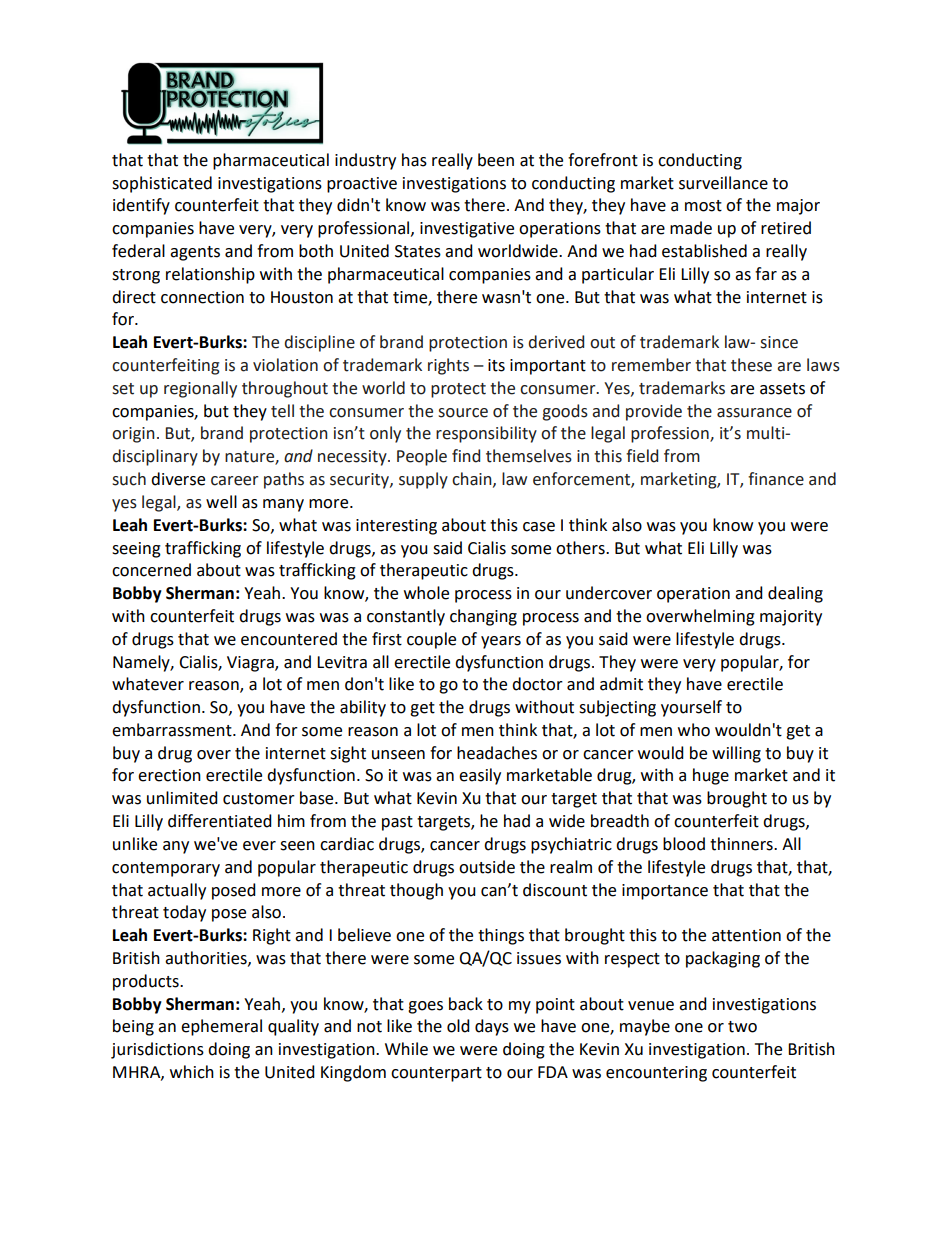  Describe the element at coordinates (496, 160) in the screenshot. I see `been` at that location.
